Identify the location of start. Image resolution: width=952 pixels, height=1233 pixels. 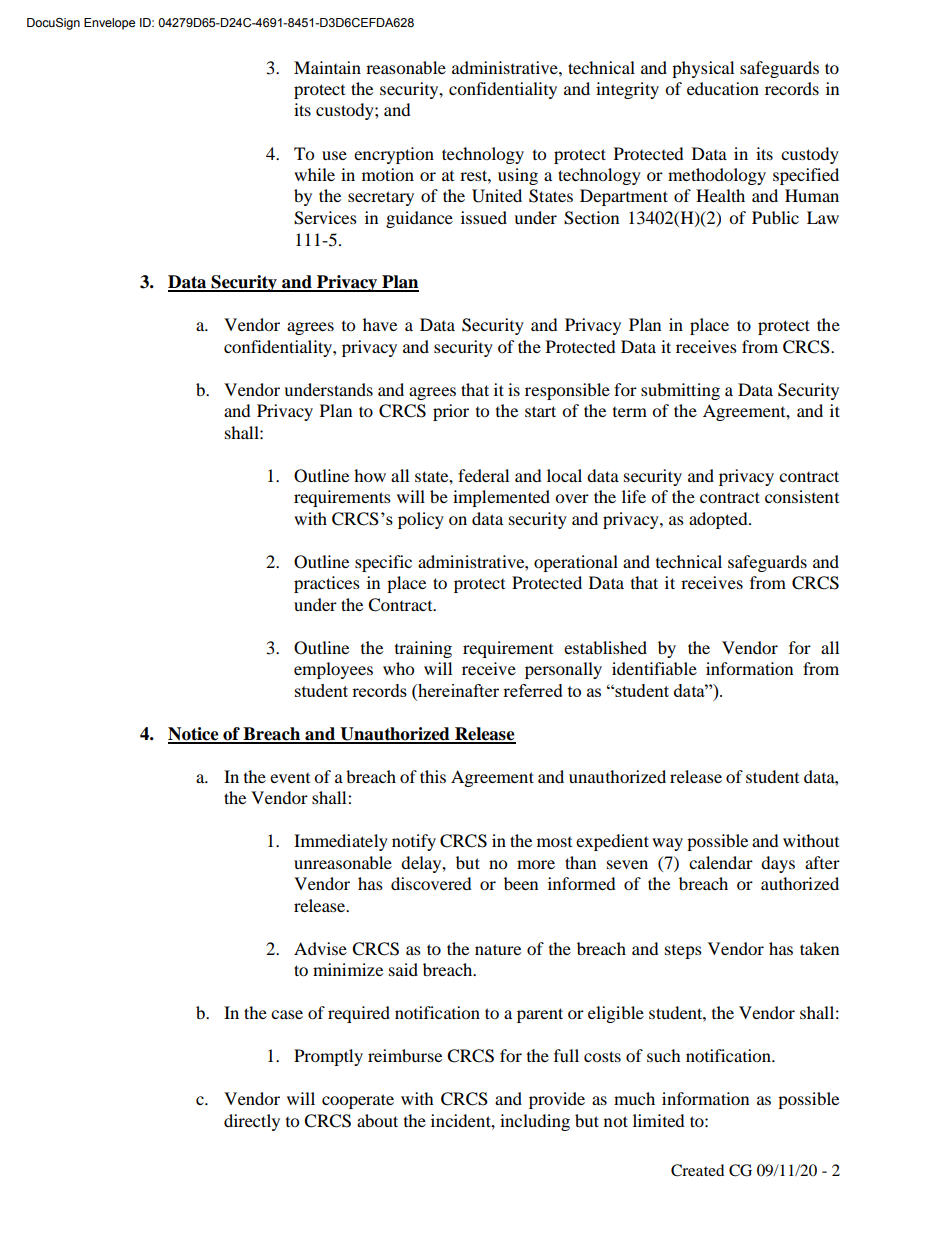
(540, 411).
